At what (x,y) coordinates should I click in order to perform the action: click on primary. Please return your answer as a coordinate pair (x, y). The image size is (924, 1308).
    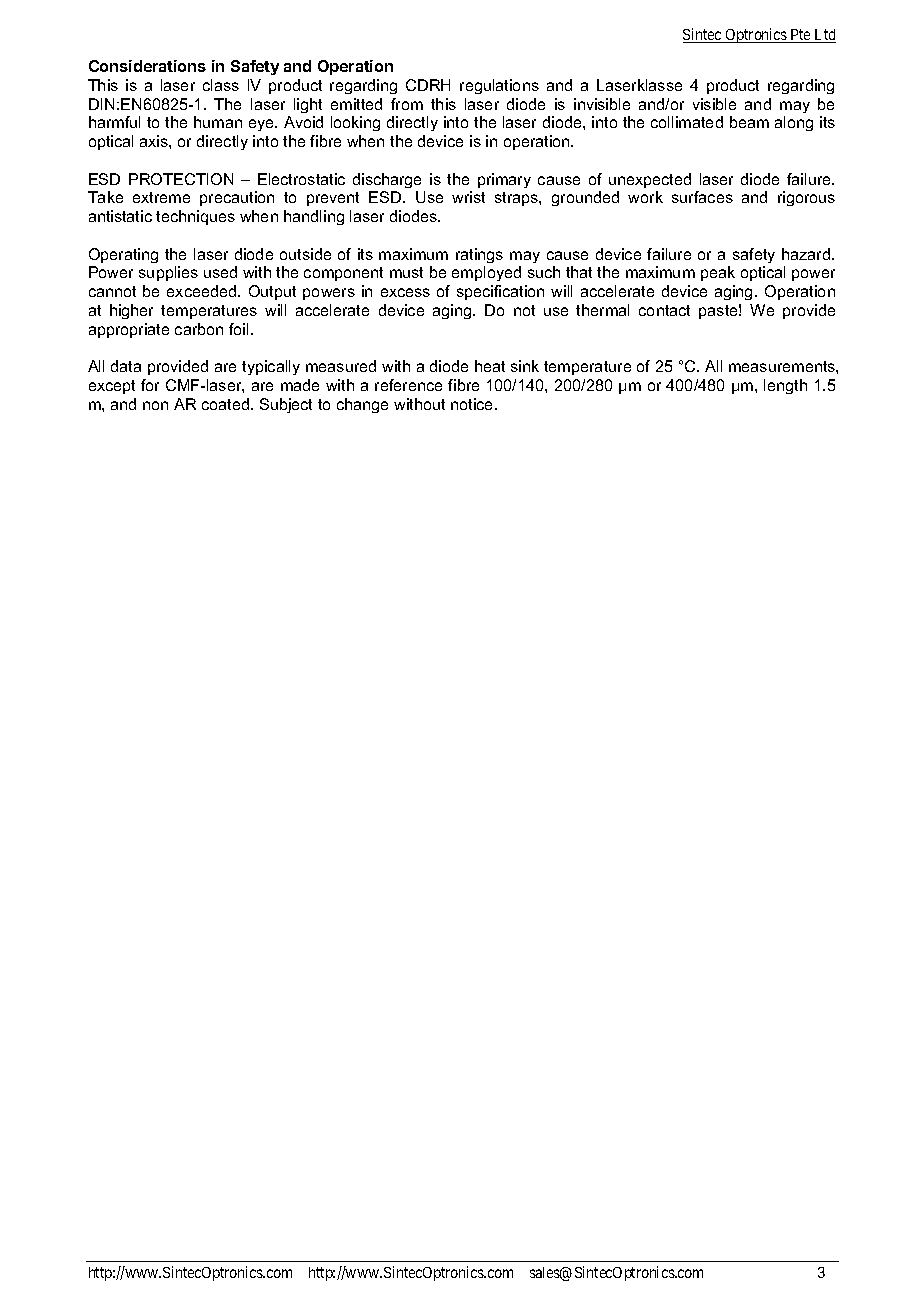
    Looking at the image, I should click on (504, 180).
